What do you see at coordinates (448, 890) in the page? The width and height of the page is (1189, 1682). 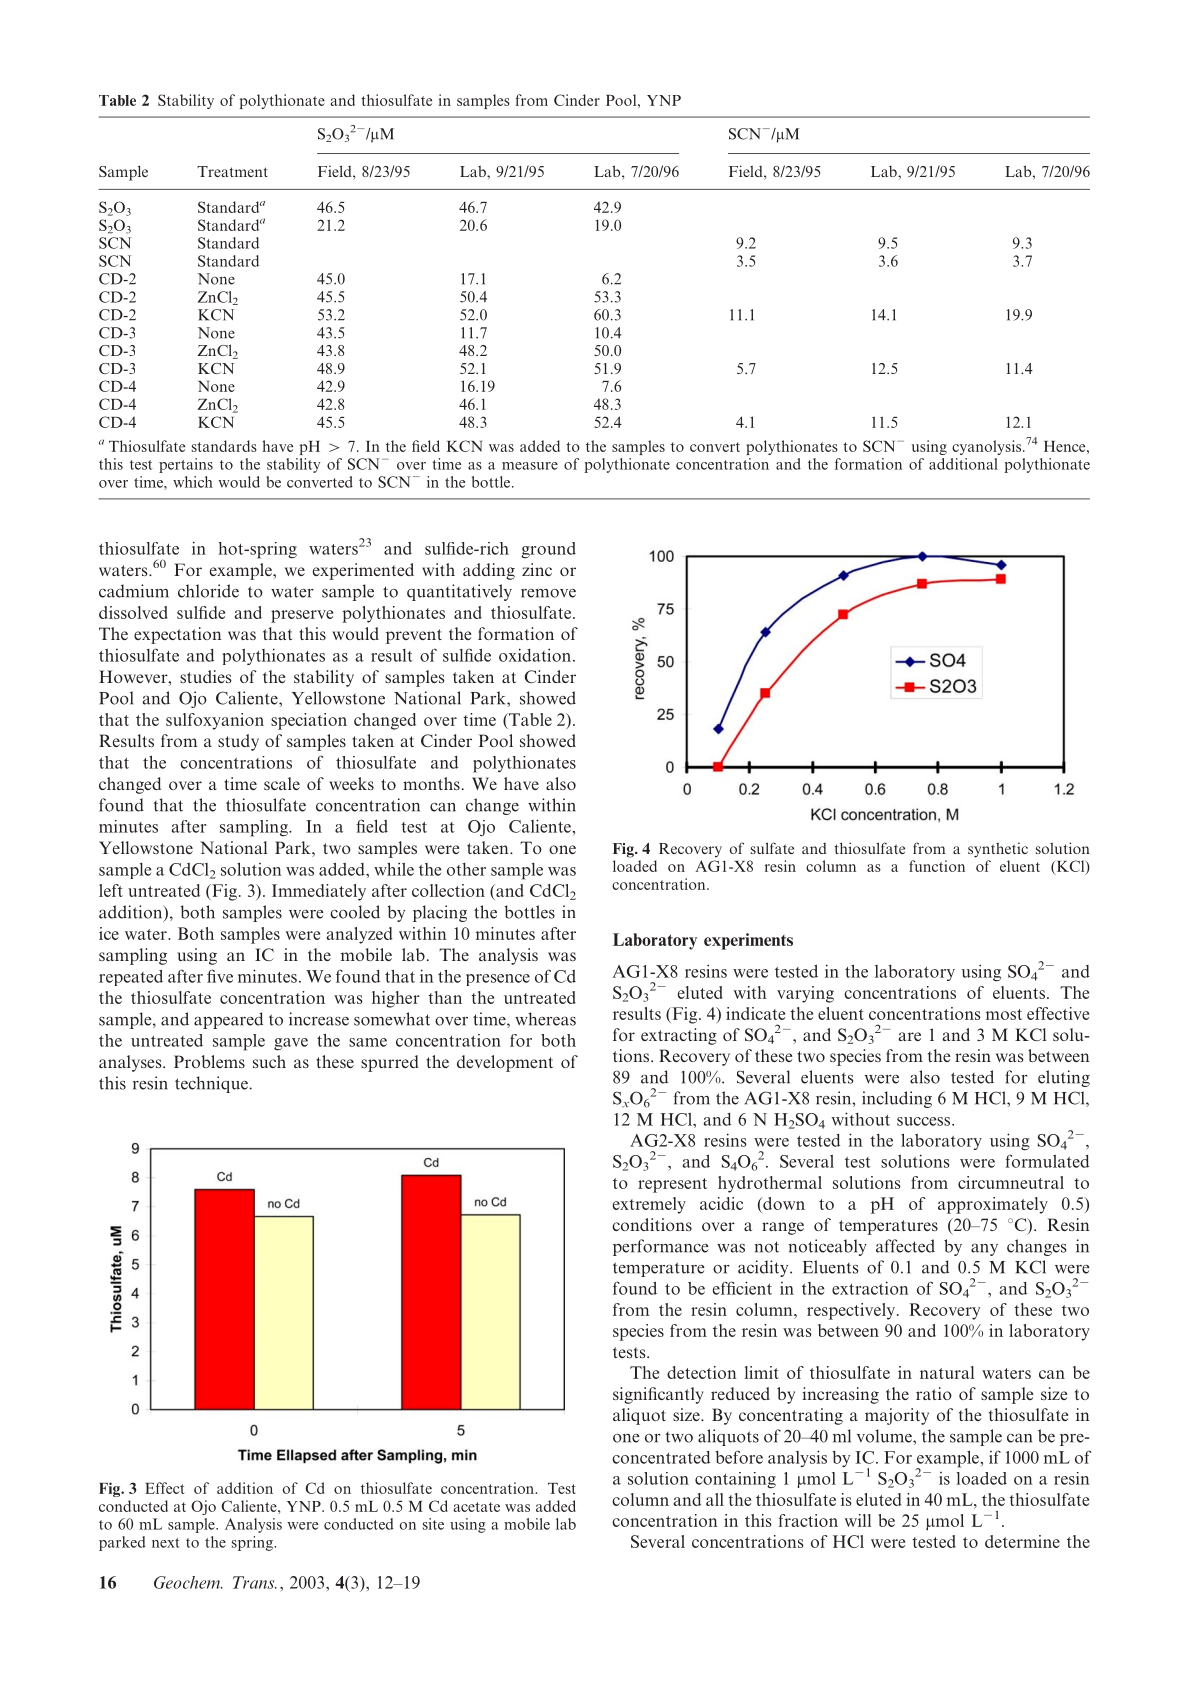 I see `collection` at bounding box center [448, 890].
